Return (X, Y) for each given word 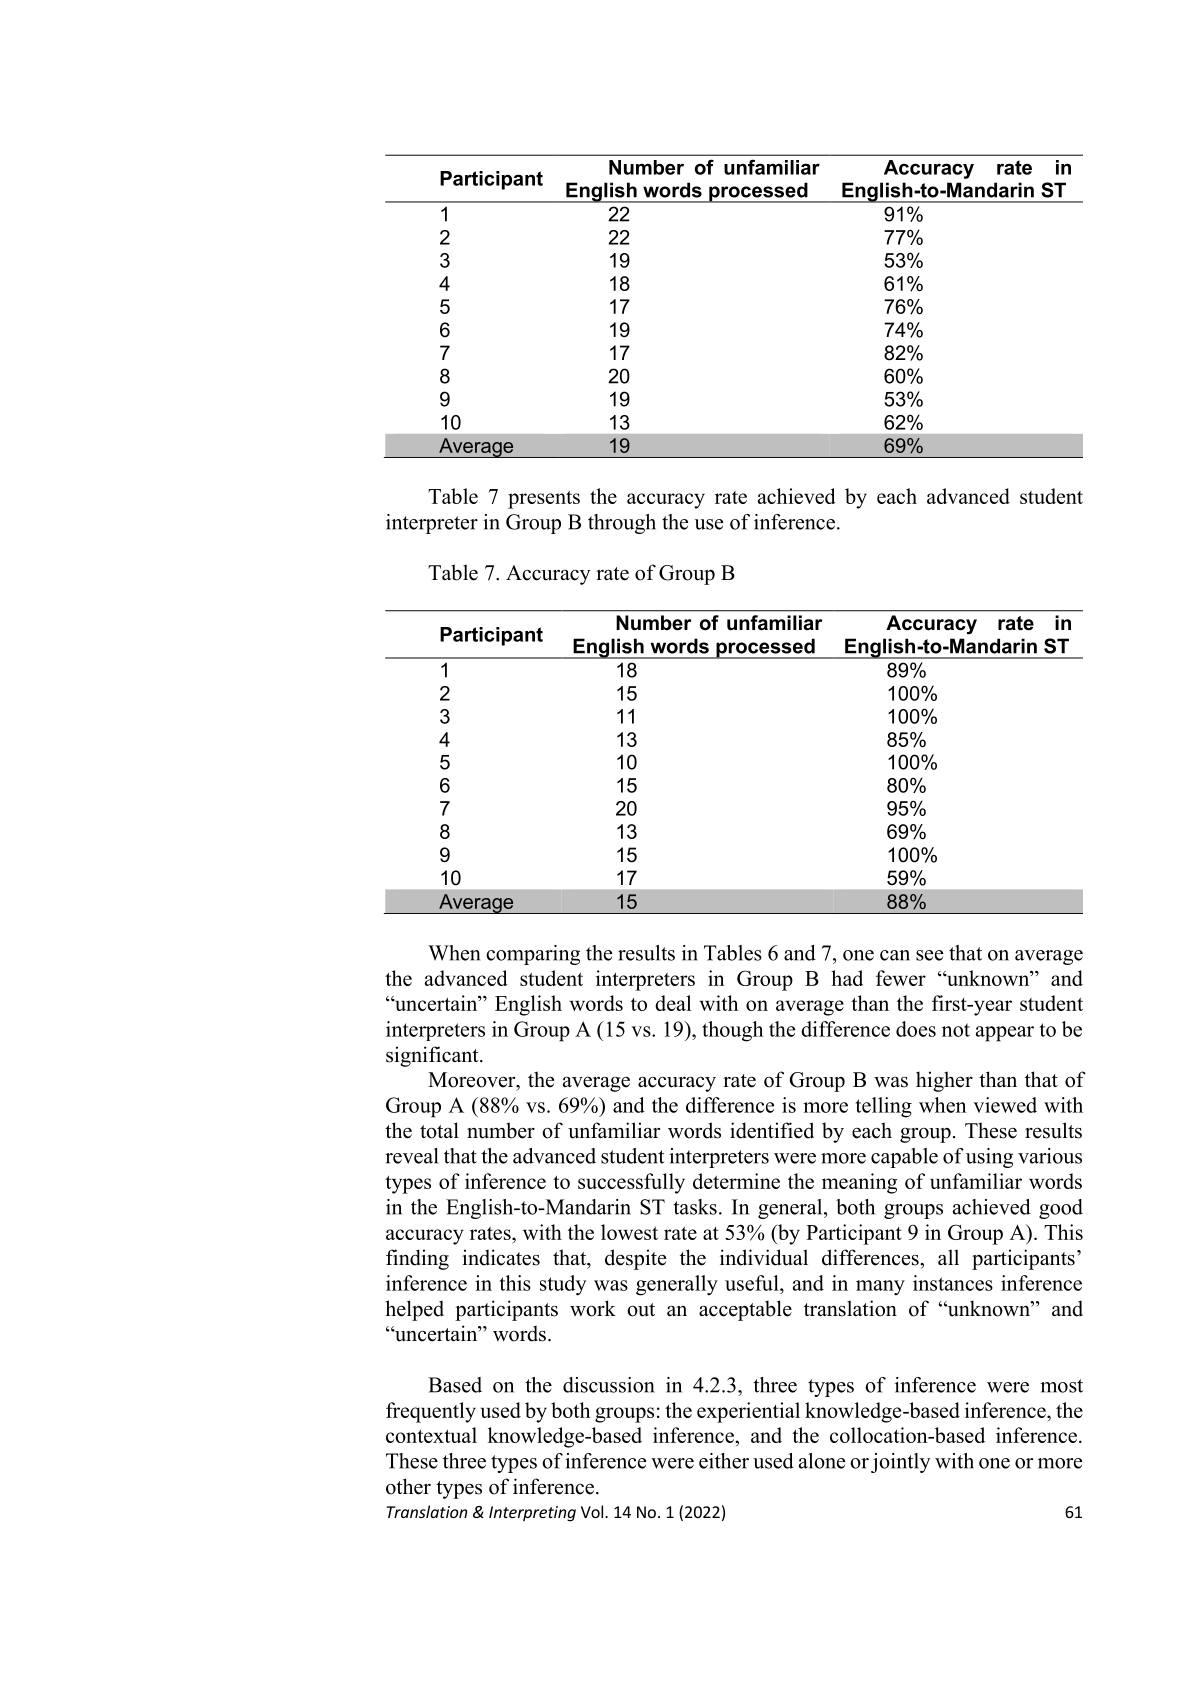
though (732, 1031)
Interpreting (532, 1514)
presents (544, 500)
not (956, 1030)
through (622, 524)
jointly (901, 1463)
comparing (533, 955)
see (929, 955)
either (724, 1461)
